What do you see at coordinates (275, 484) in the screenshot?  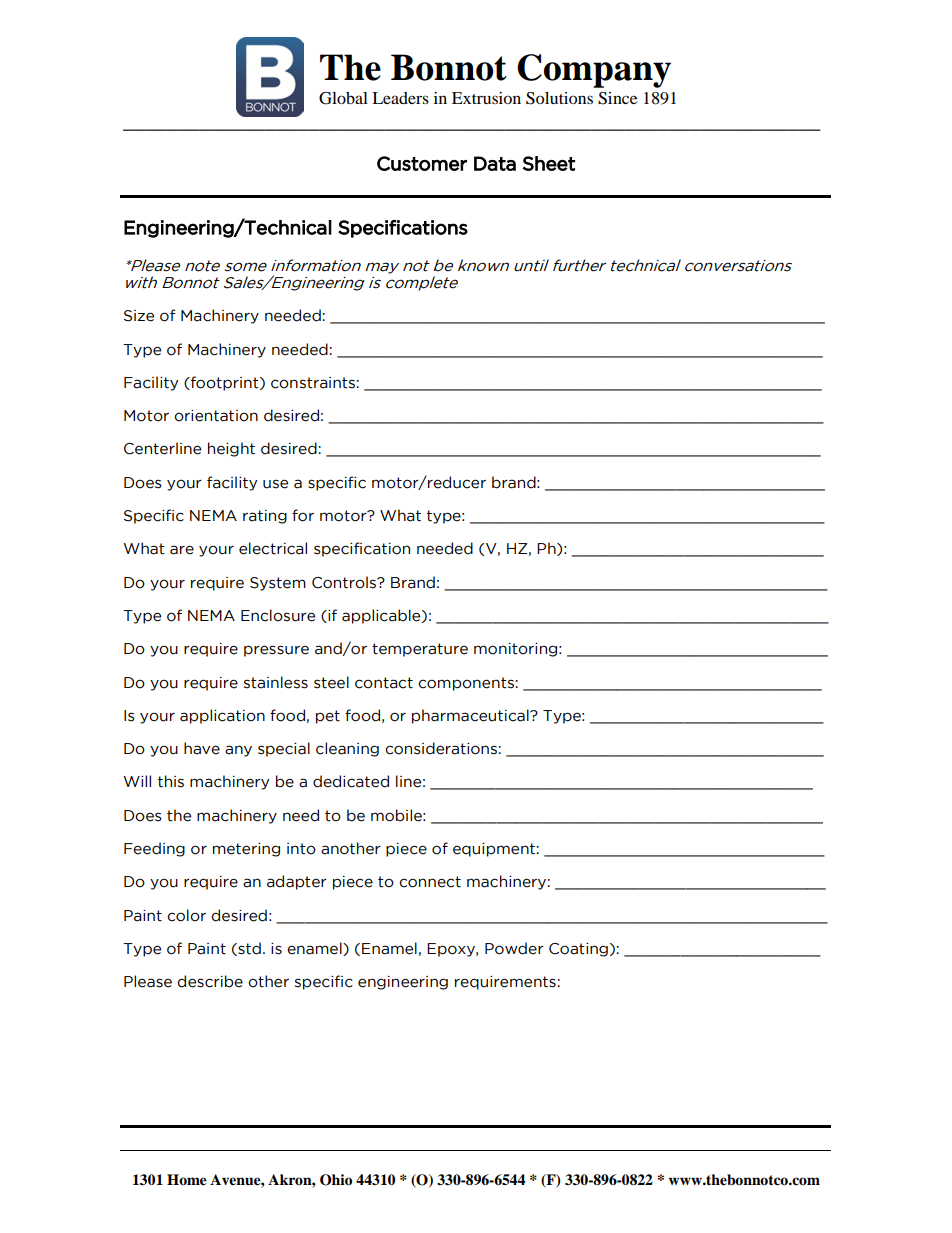 I see `use` at bounding box center [275, 484].
